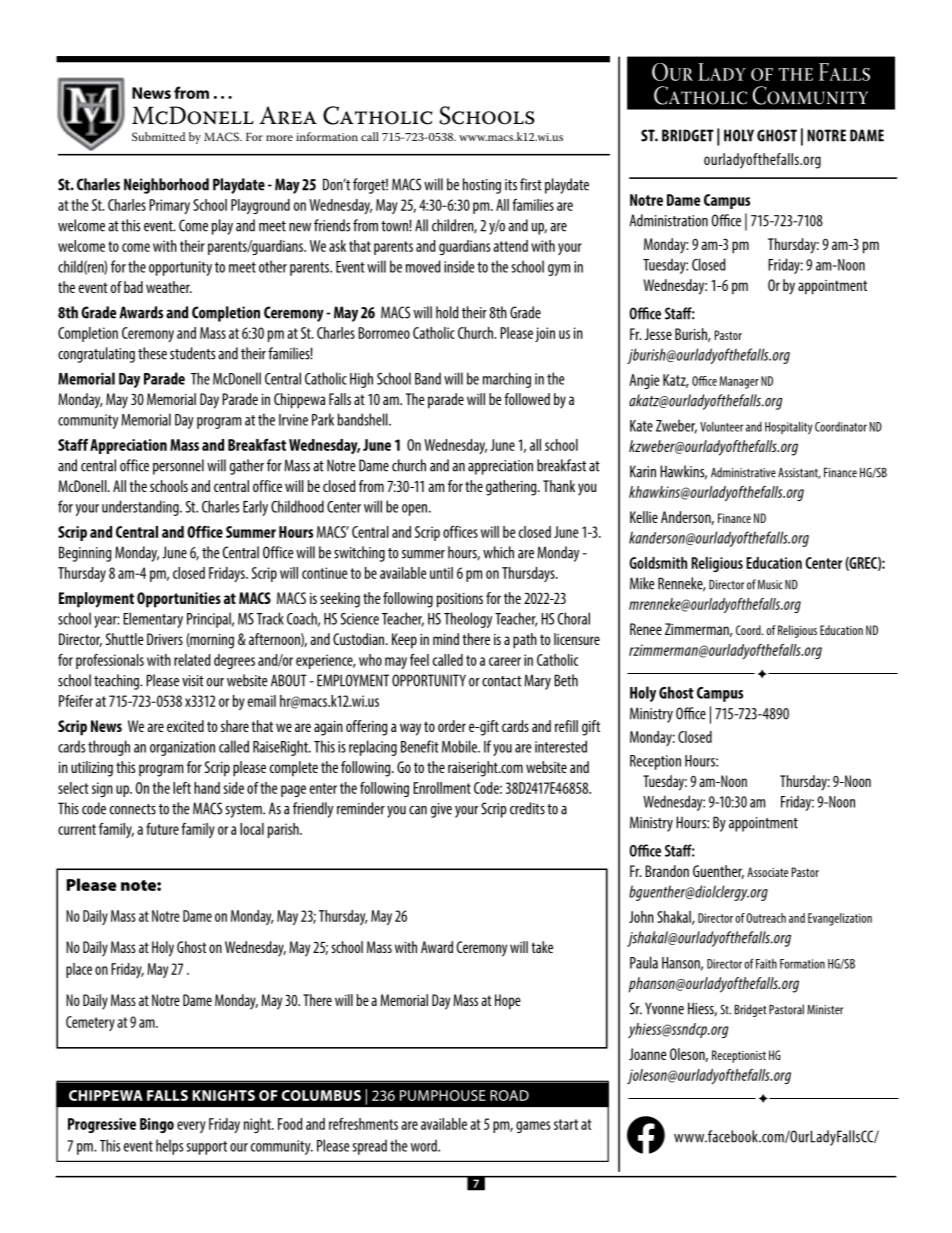 This page has width=952, height=1233. Describe the element at coordinates (767, 872) in the page. I see `Associate` at that location.
